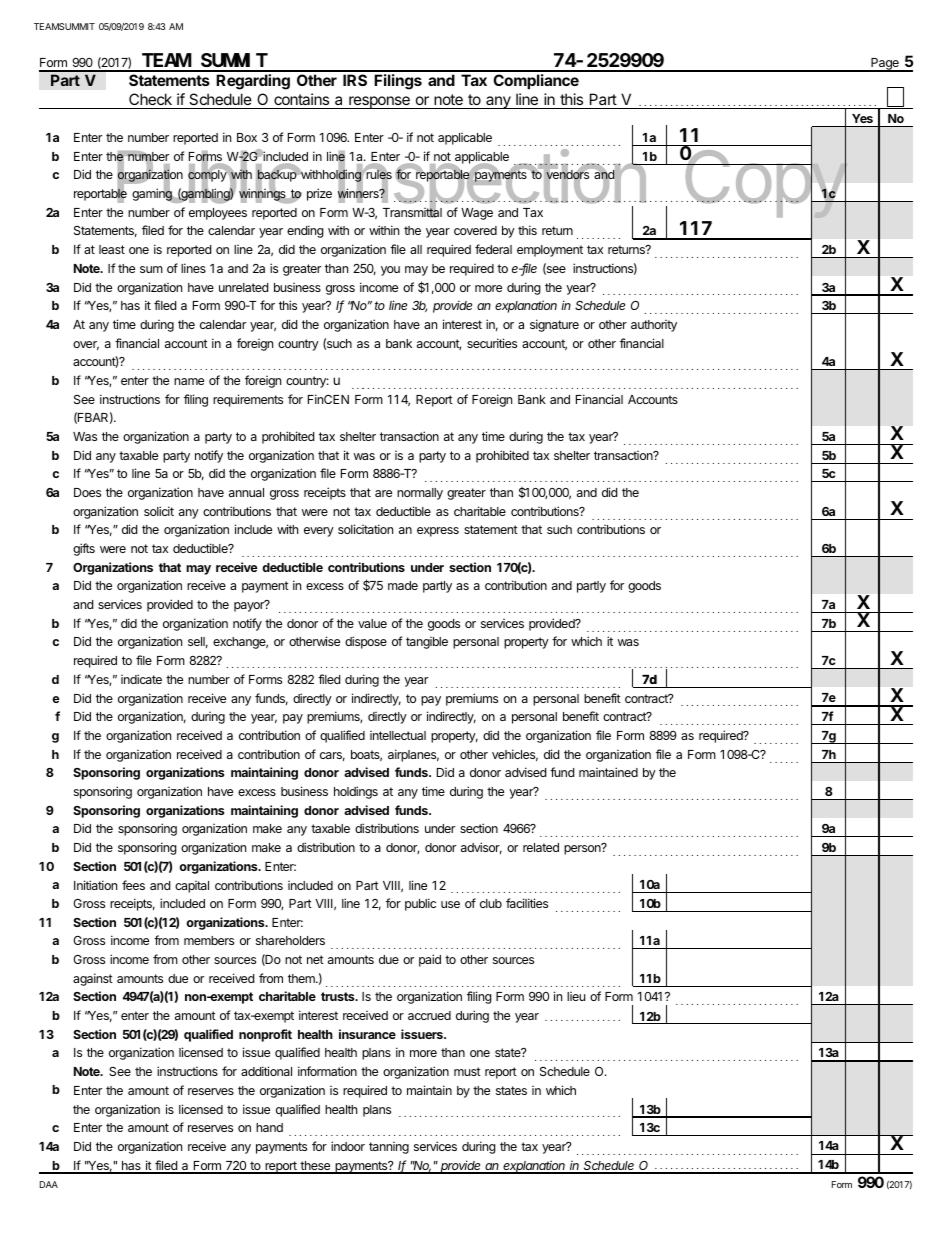  What do you see at coordinates (49, 1184) in the screenshot?
I see `DAA` at bounding box center [49, 1184].
